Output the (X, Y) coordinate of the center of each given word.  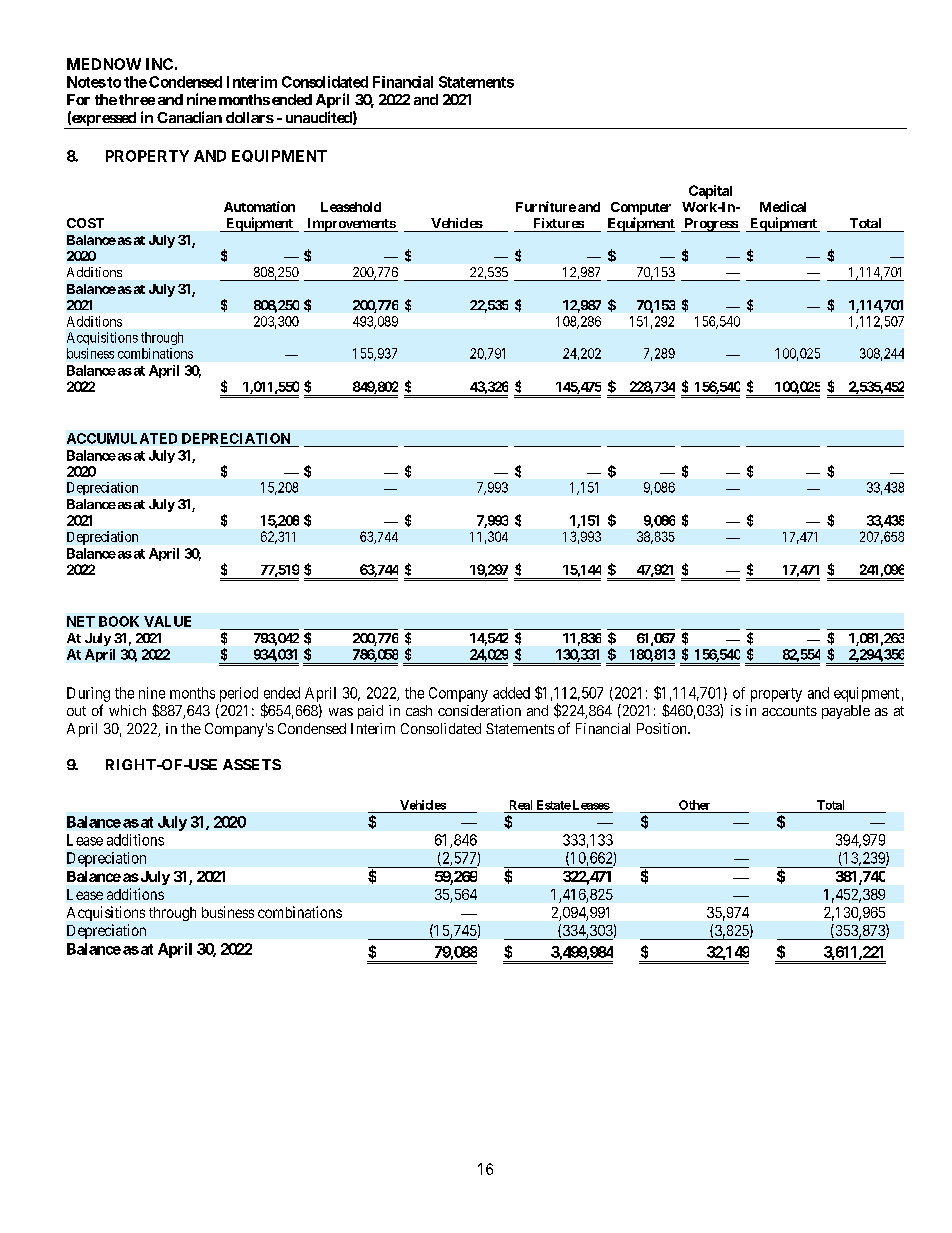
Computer (641, 208)
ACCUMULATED (122, 438)
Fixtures (559, 223)
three (137, 99)
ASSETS (252, 764)
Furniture (546, 206)
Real (521, 805)
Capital (710, 192)
